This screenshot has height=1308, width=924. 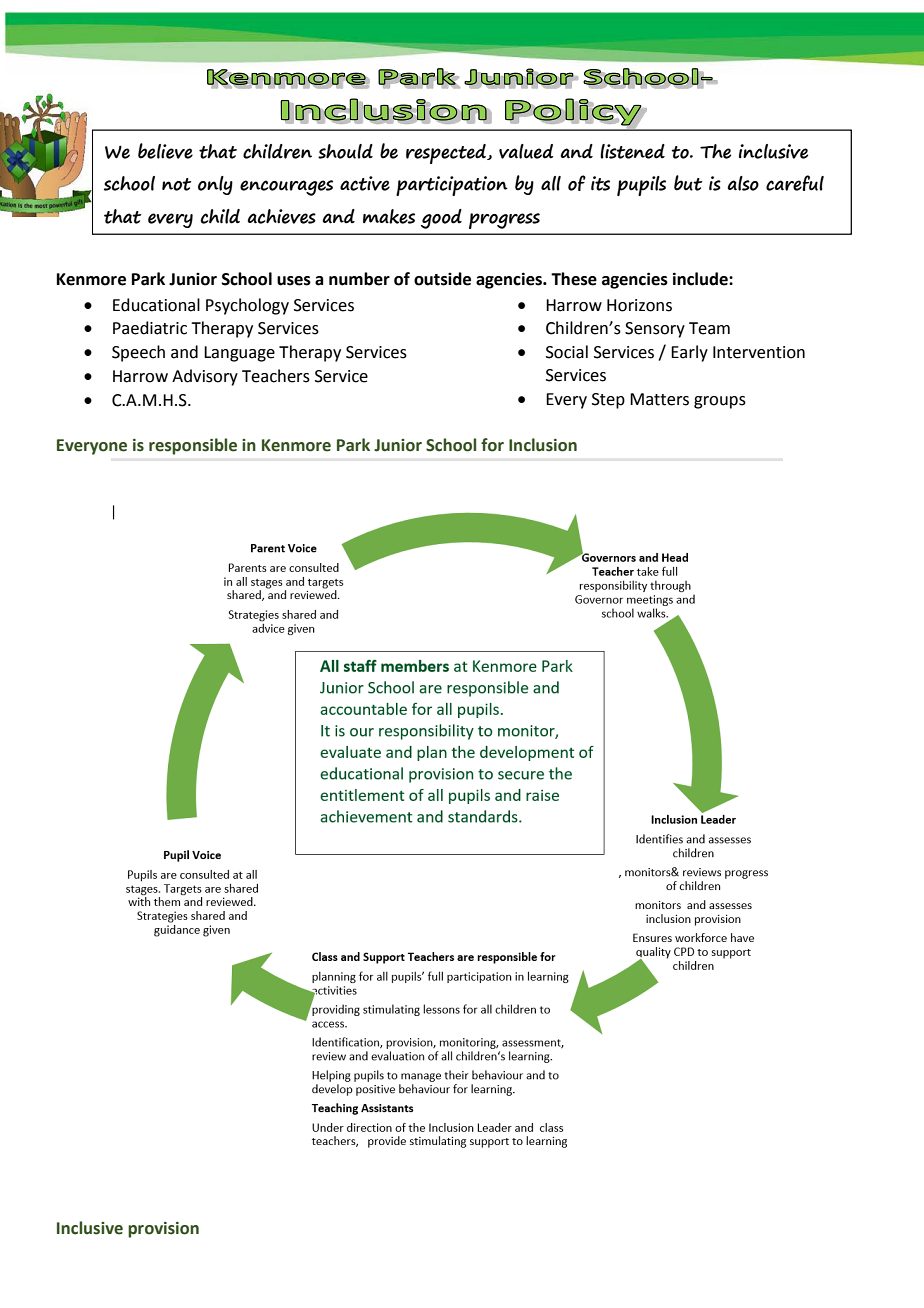 I want to click on Advisory, so click(x=205, y=377).
